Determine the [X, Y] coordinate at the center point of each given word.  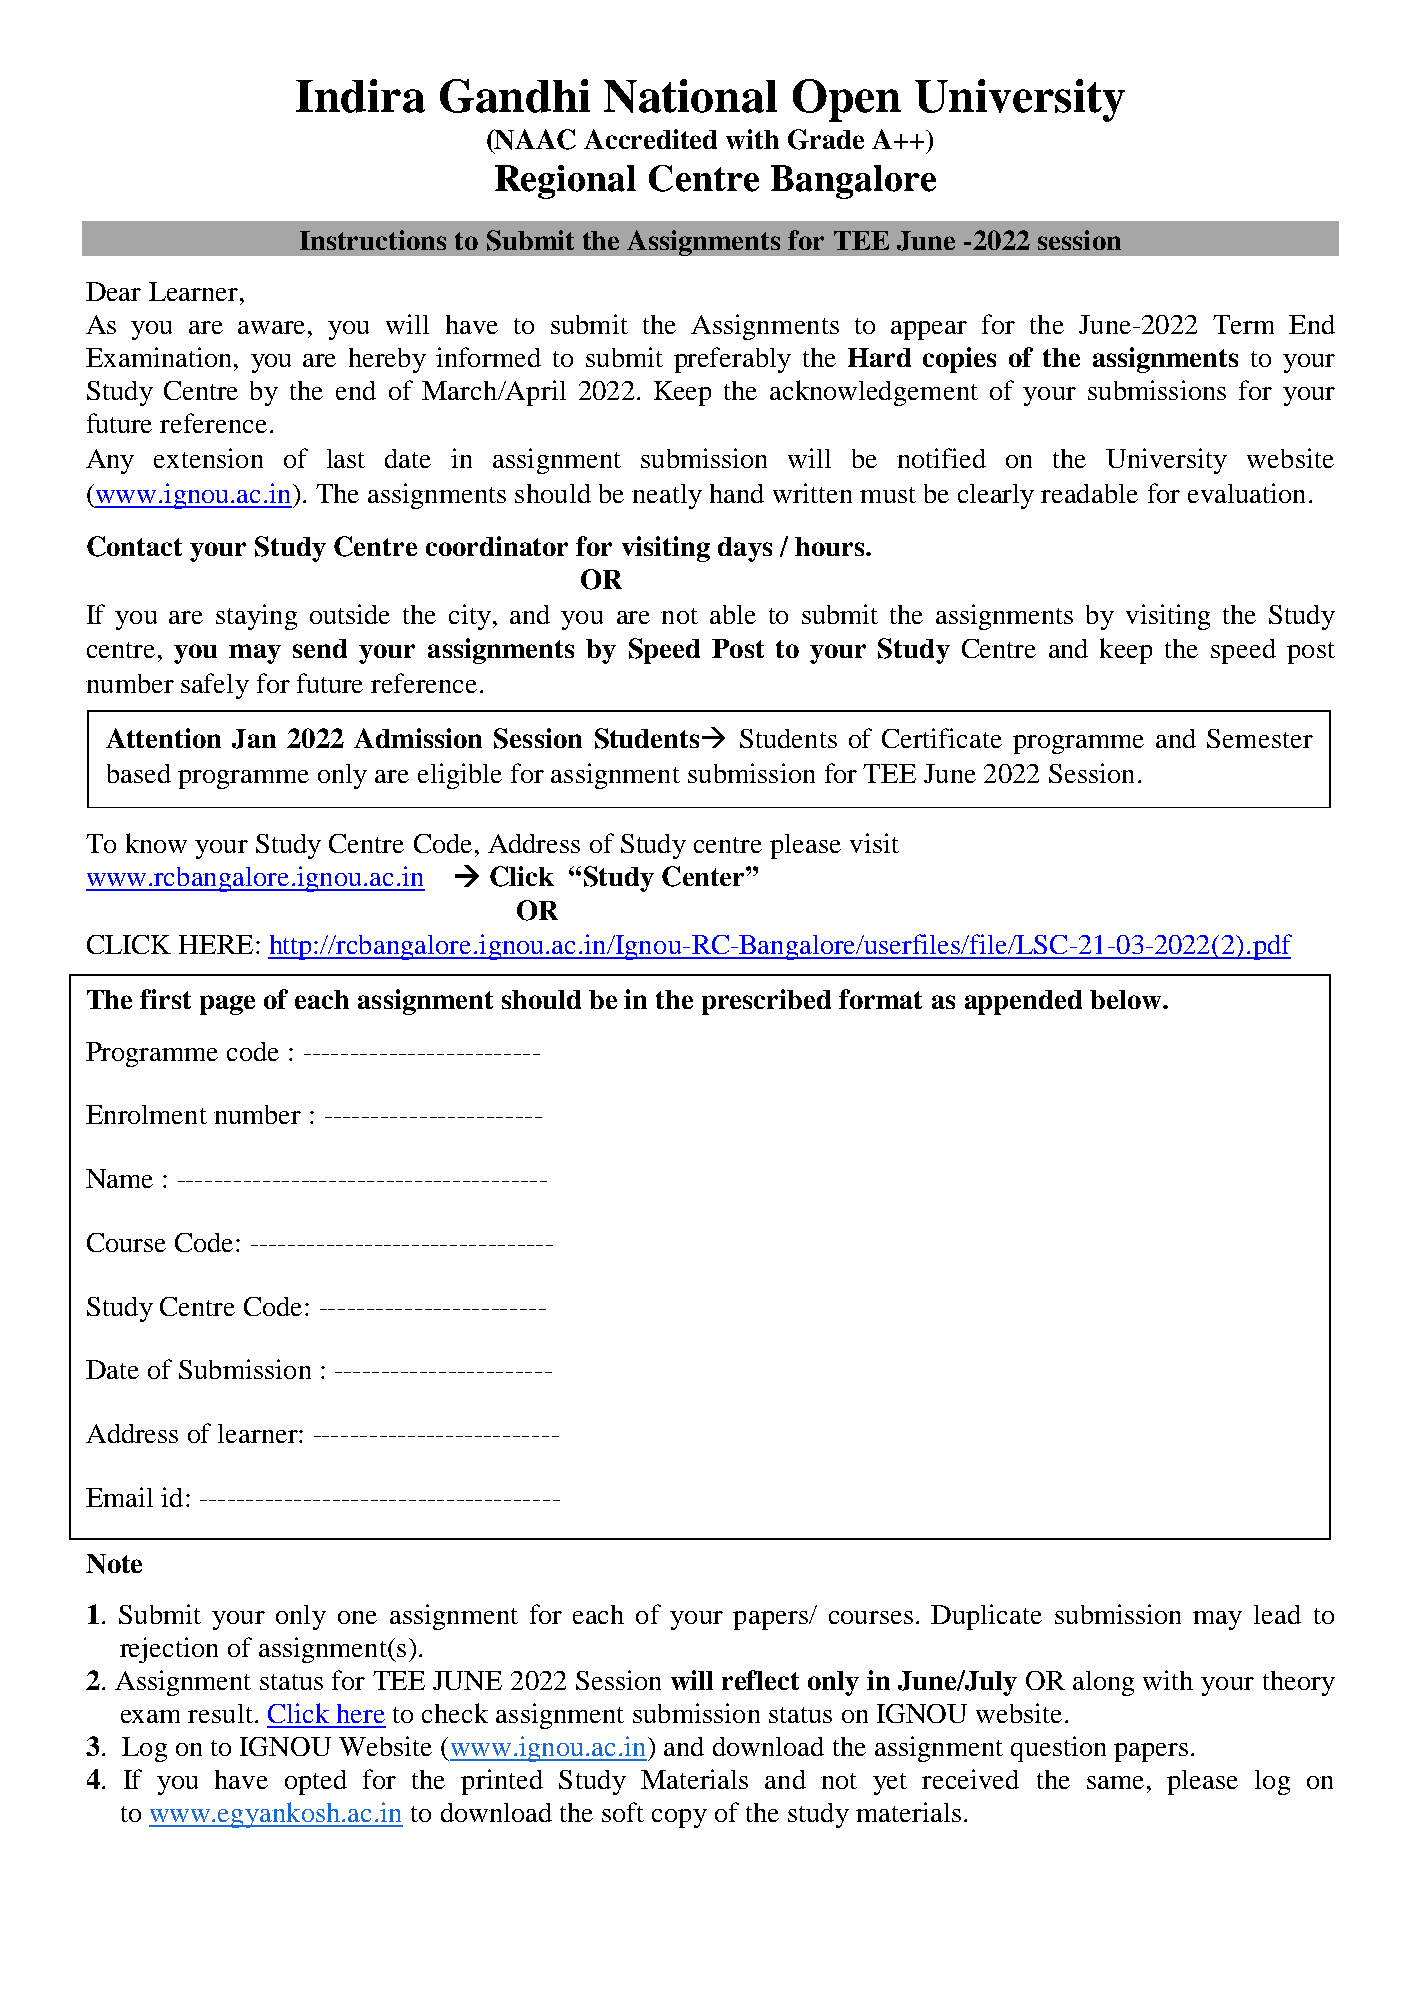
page [227, 1005]
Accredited [650, 139]
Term [1243, 324]
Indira [360, 96]
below [1127, 999]
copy [679, 1818]
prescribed [766, 1002]
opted [316, 1782]
